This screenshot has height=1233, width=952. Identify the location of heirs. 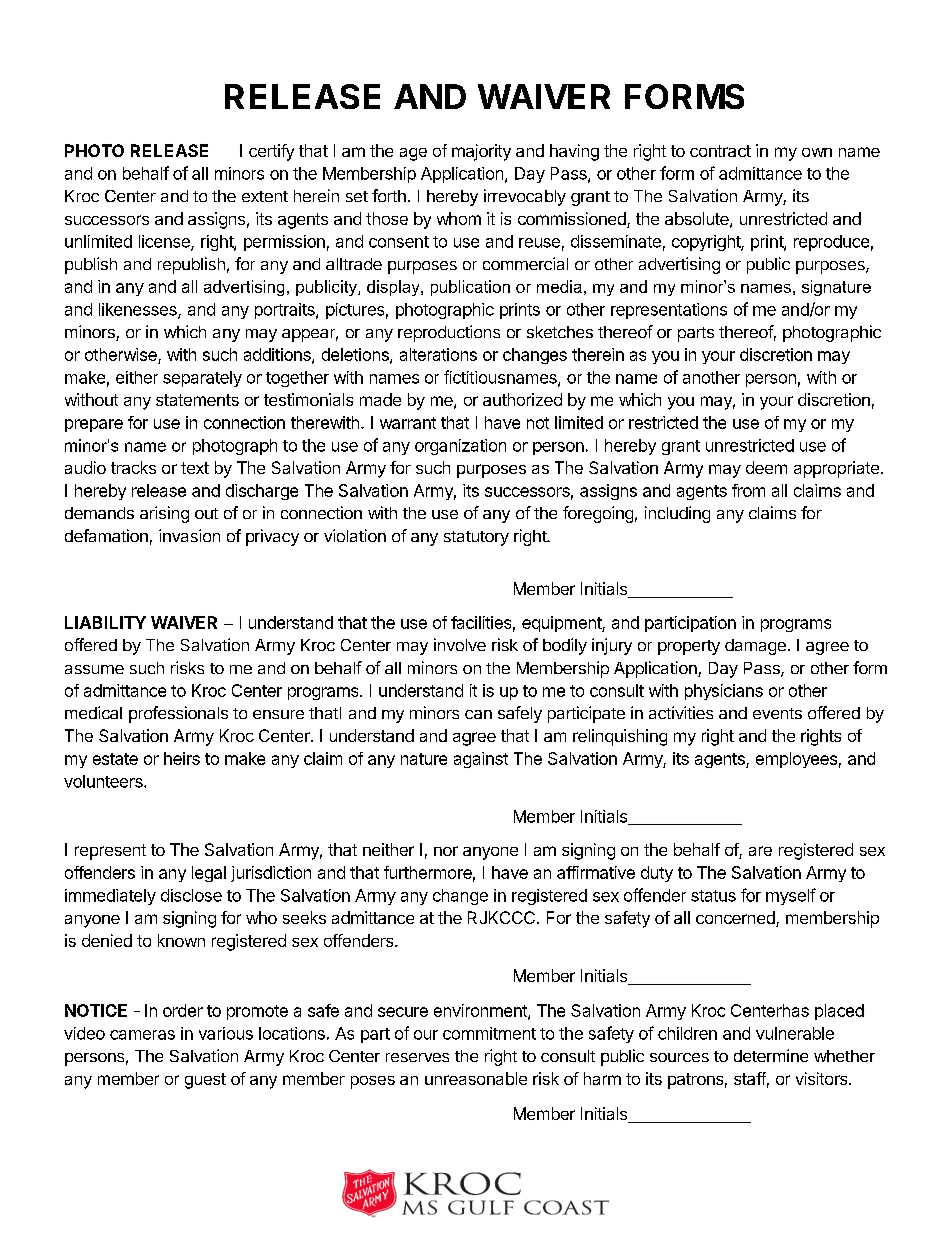
(182, 758).
